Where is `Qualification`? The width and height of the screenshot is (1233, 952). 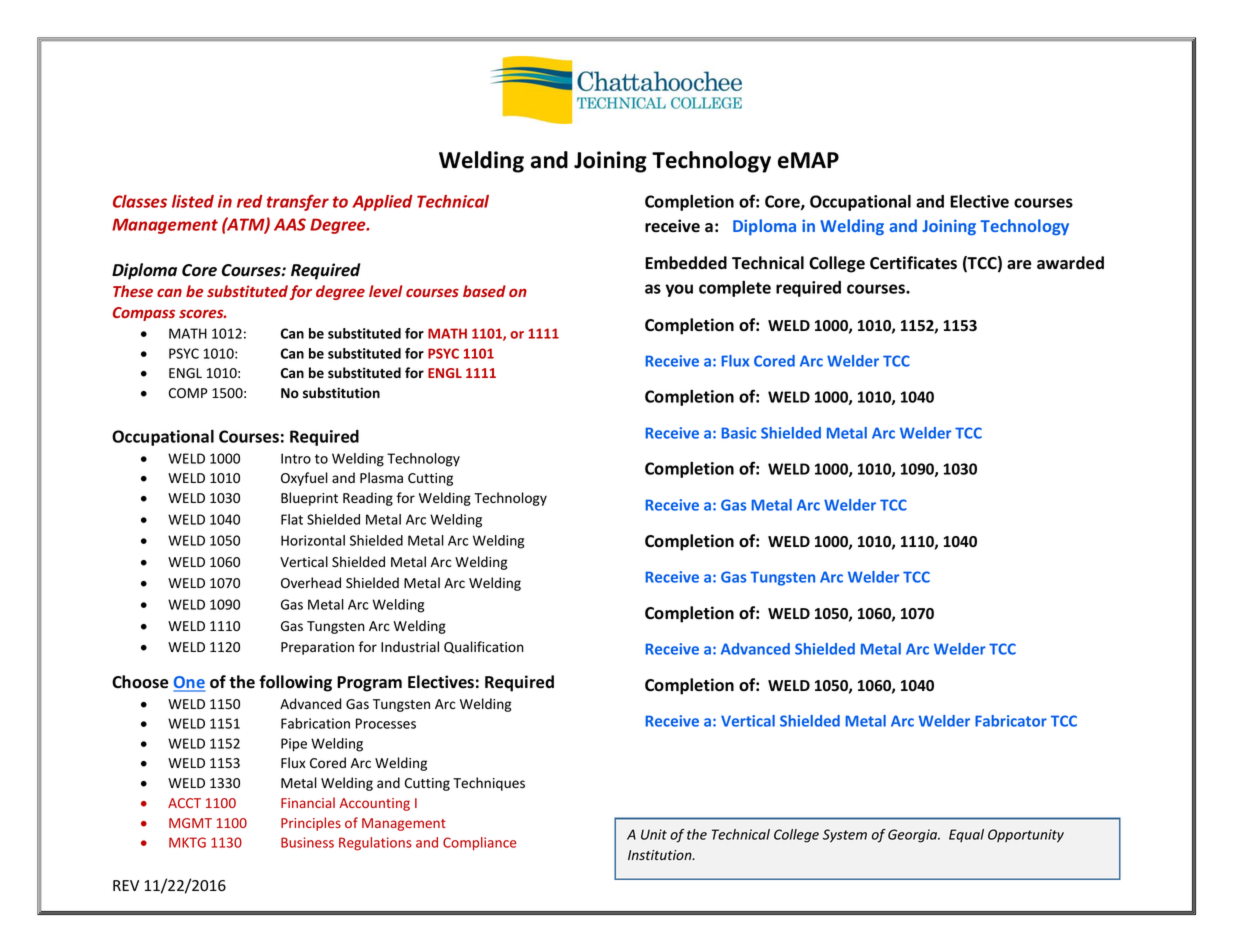
Qualification is located at coordinates (484, 647).
